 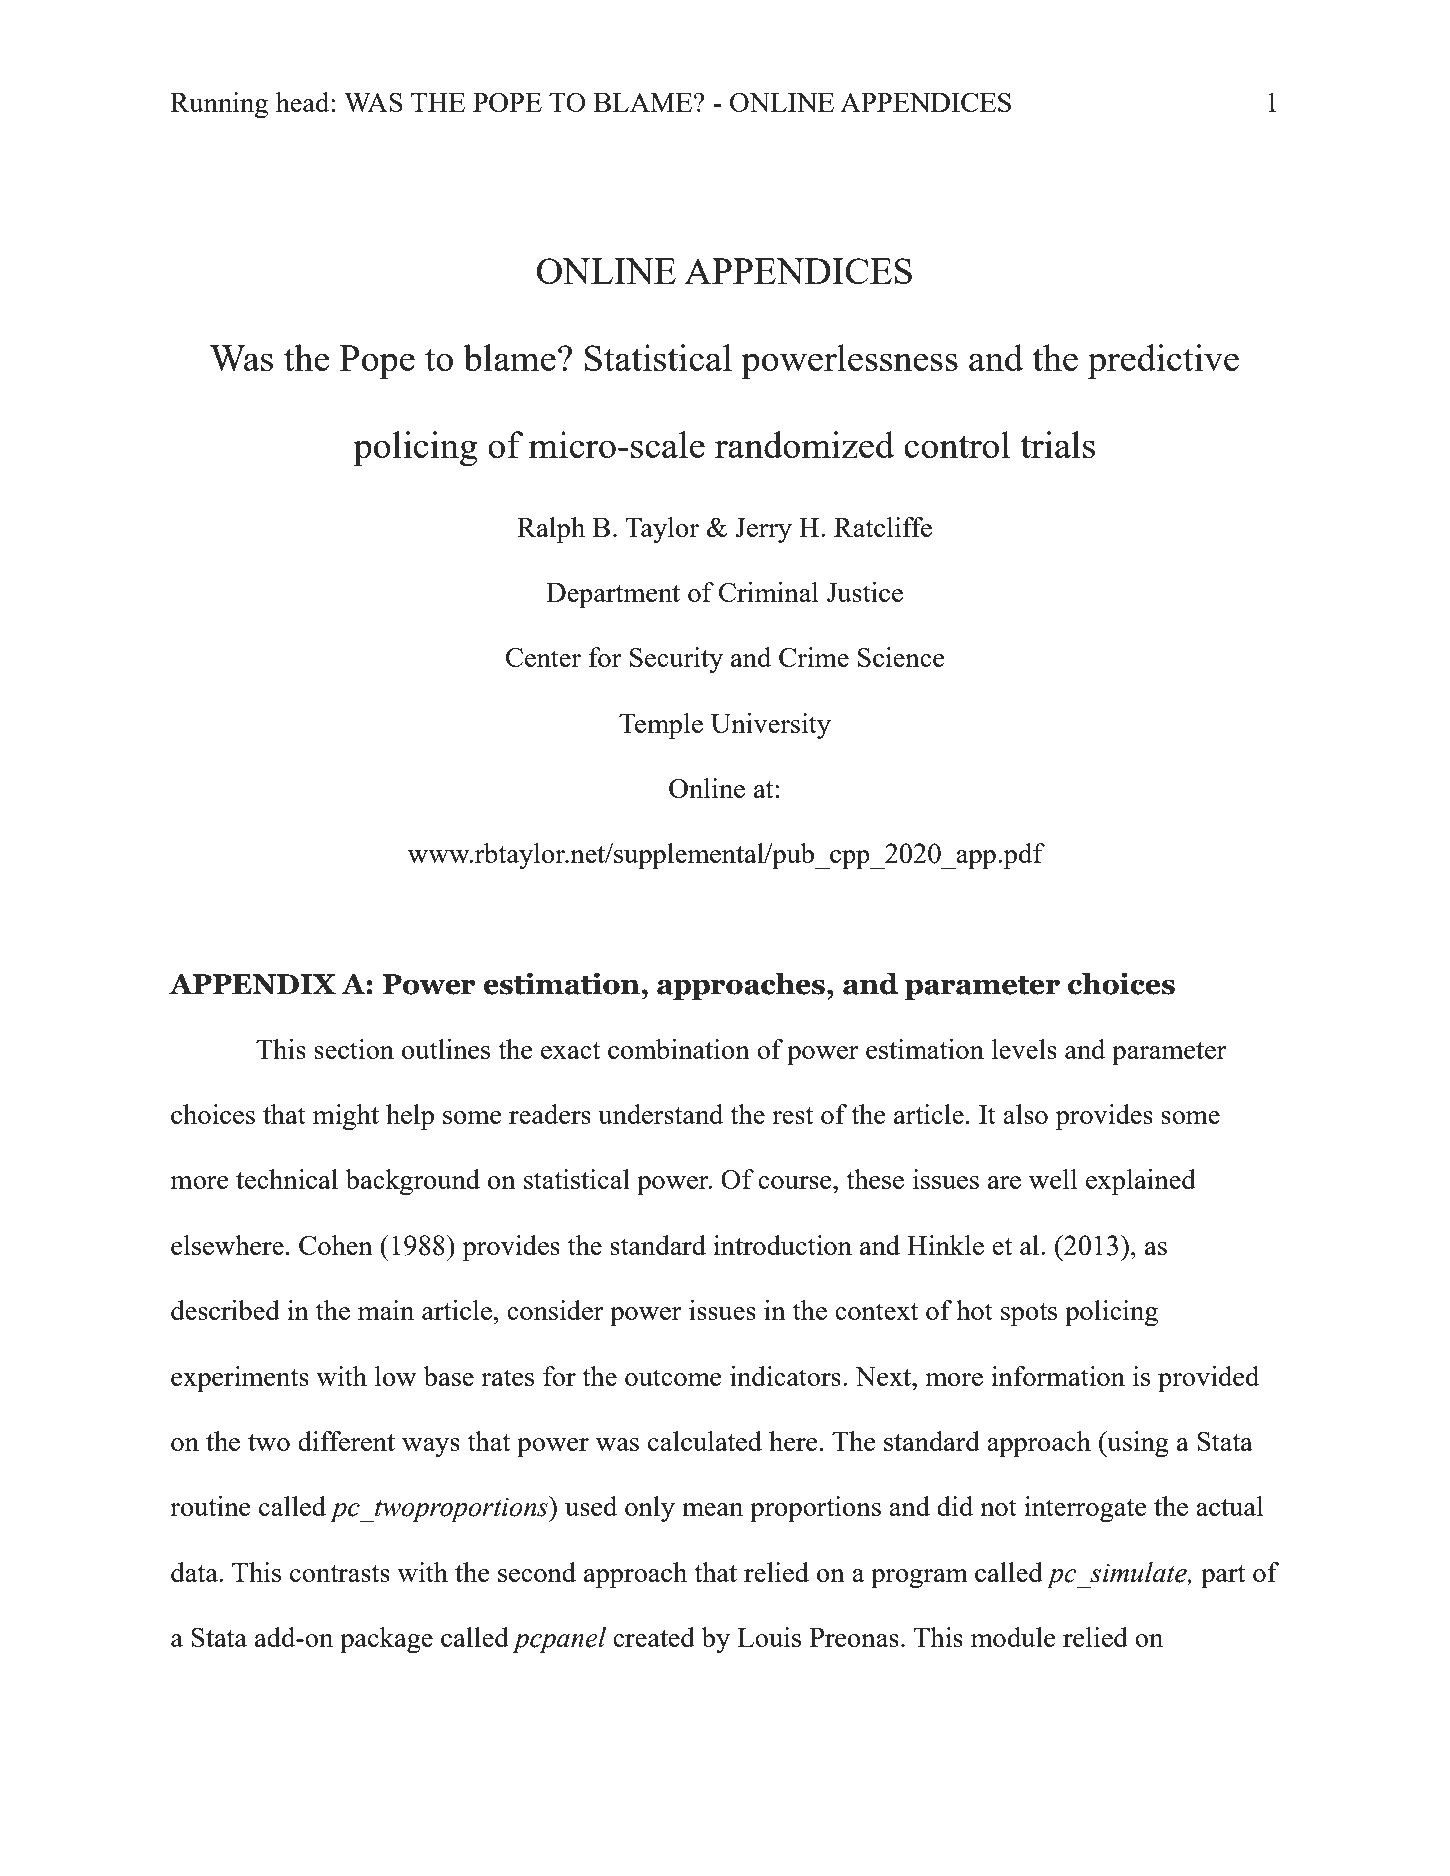 I want to click on Temple, so click(x=661, y=726).
